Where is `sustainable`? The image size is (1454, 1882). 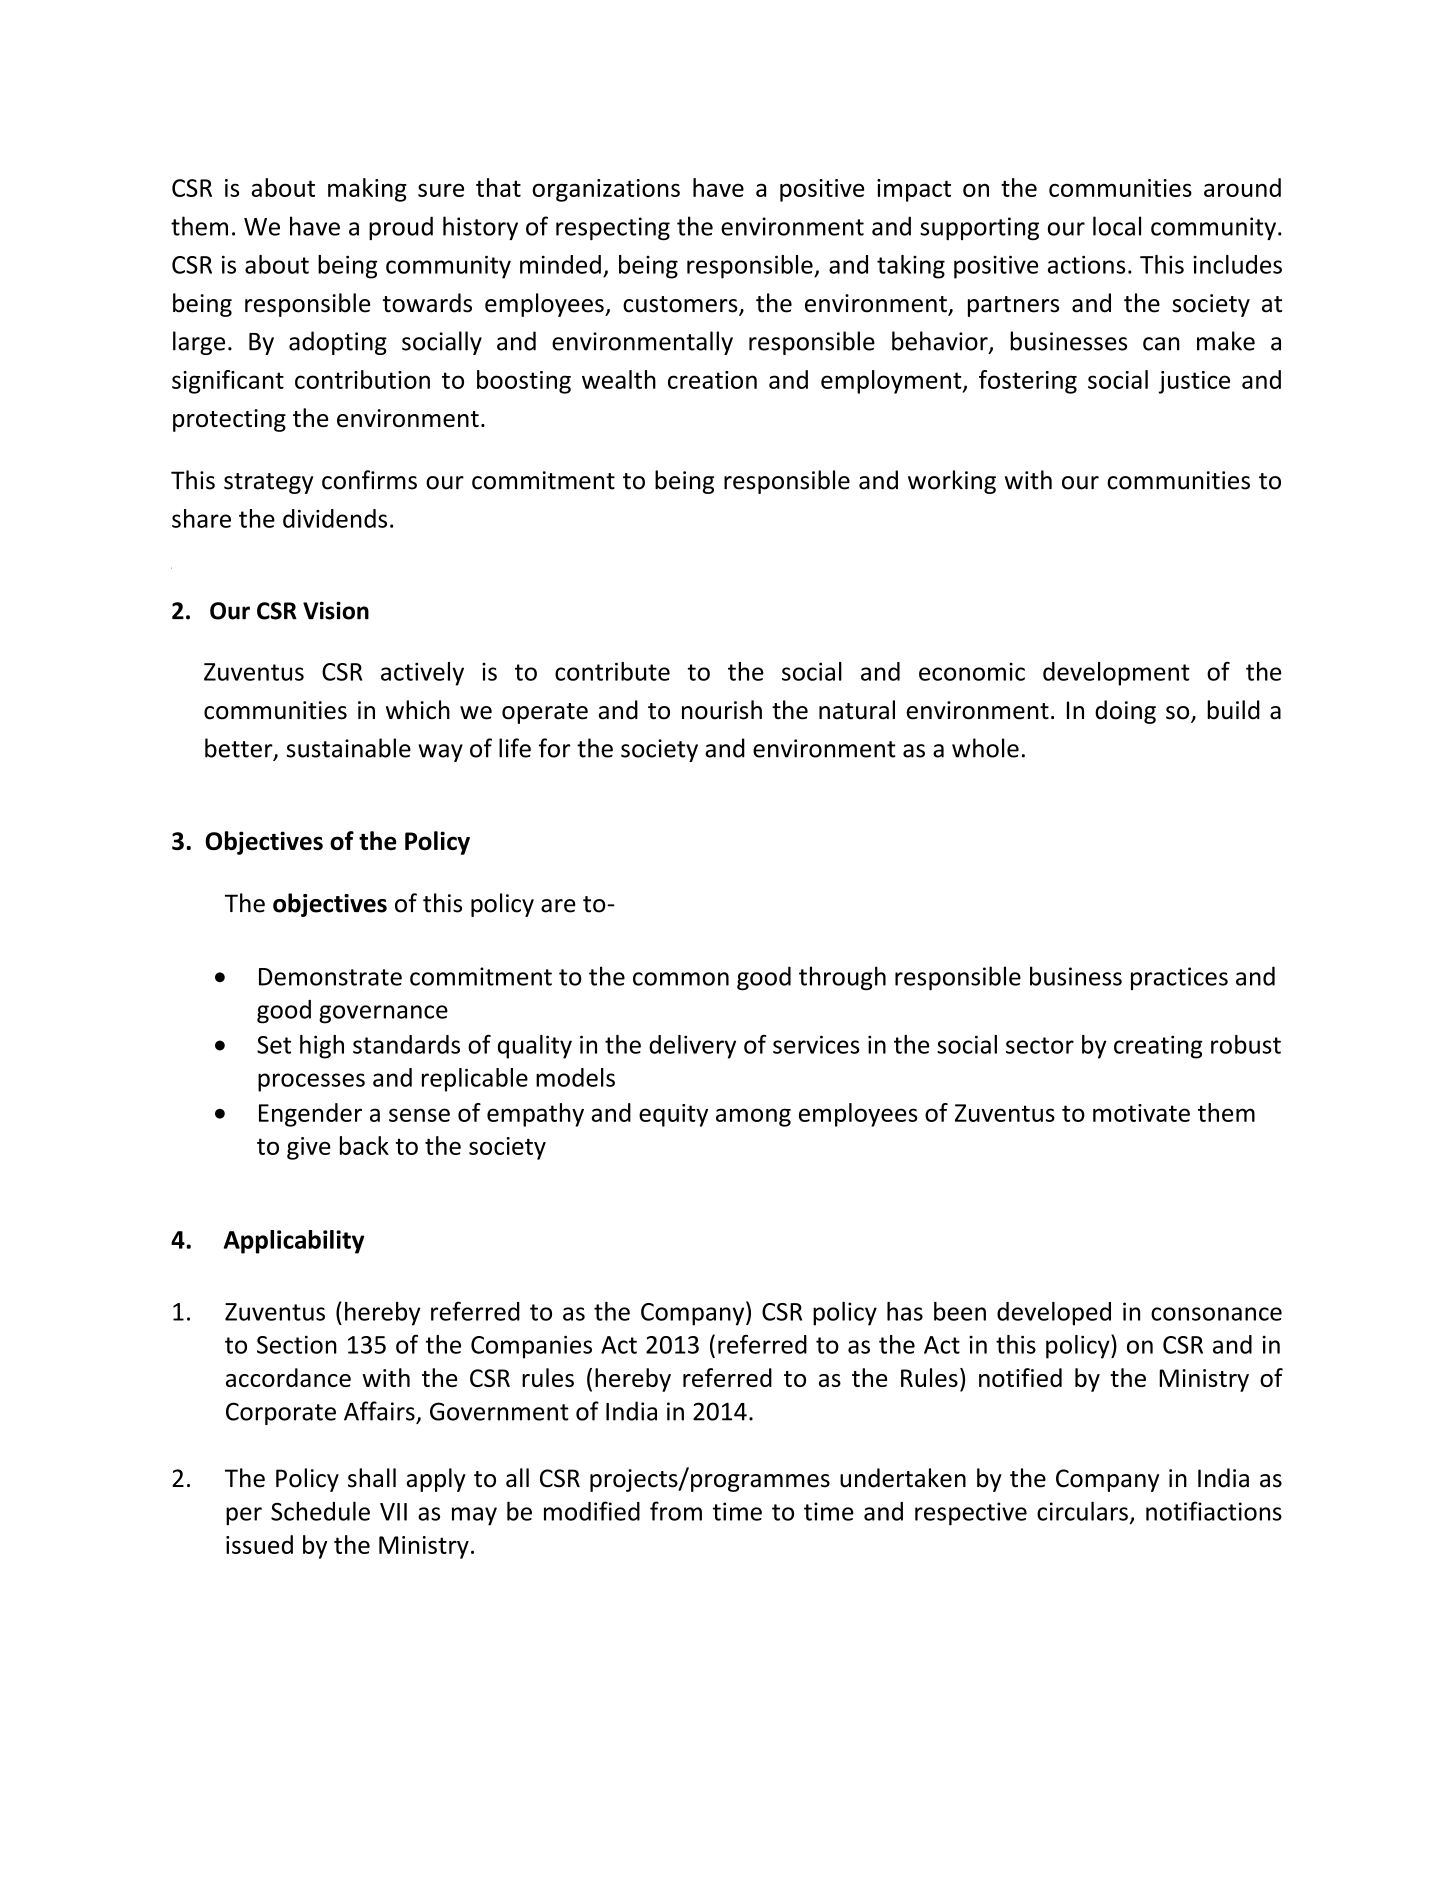 sustainable is located at coordinates (348, 748).
